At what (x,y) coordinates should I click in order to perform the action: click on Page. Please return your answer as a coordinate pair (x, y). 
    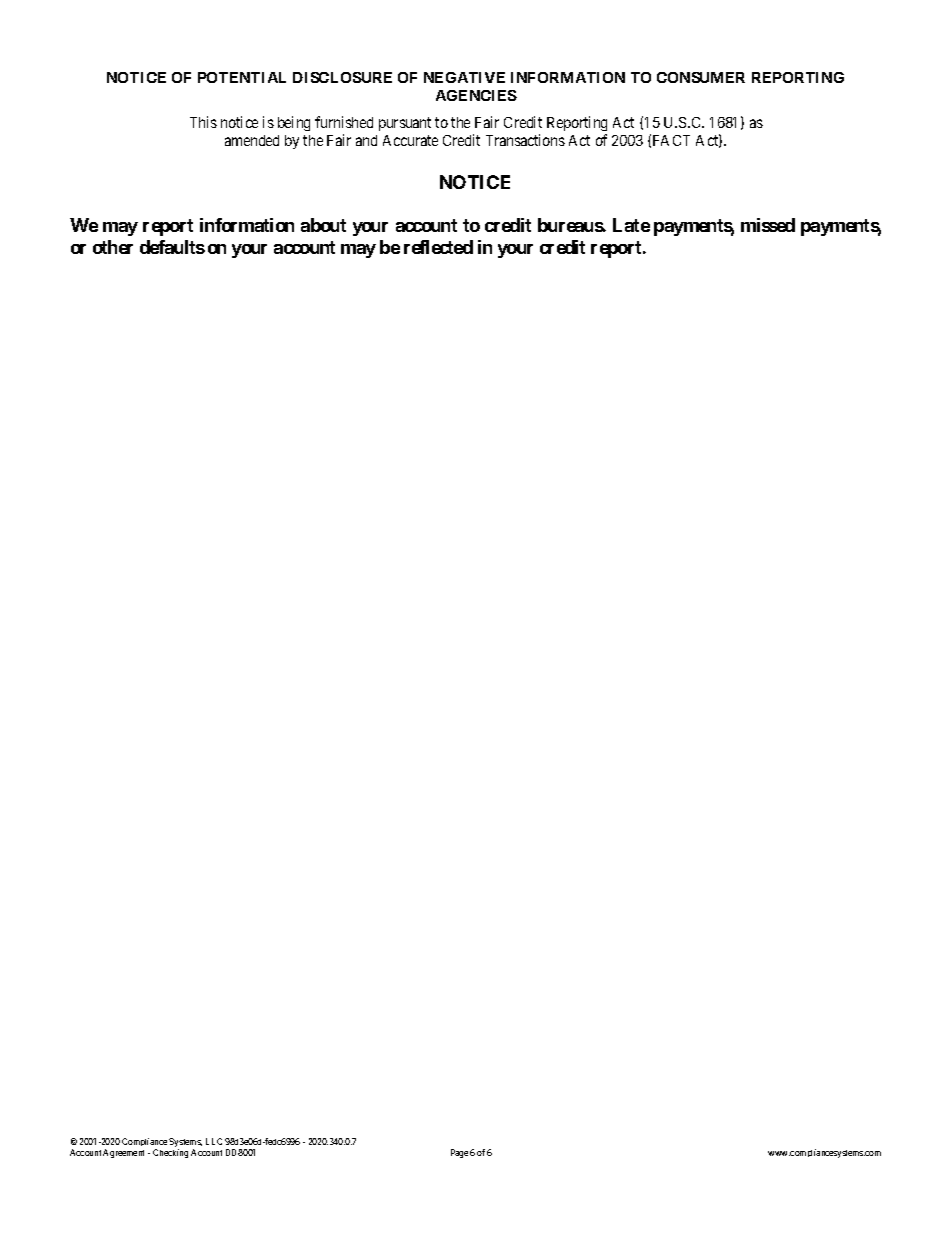
    Looking at the image, I should click on (459, 1153).
